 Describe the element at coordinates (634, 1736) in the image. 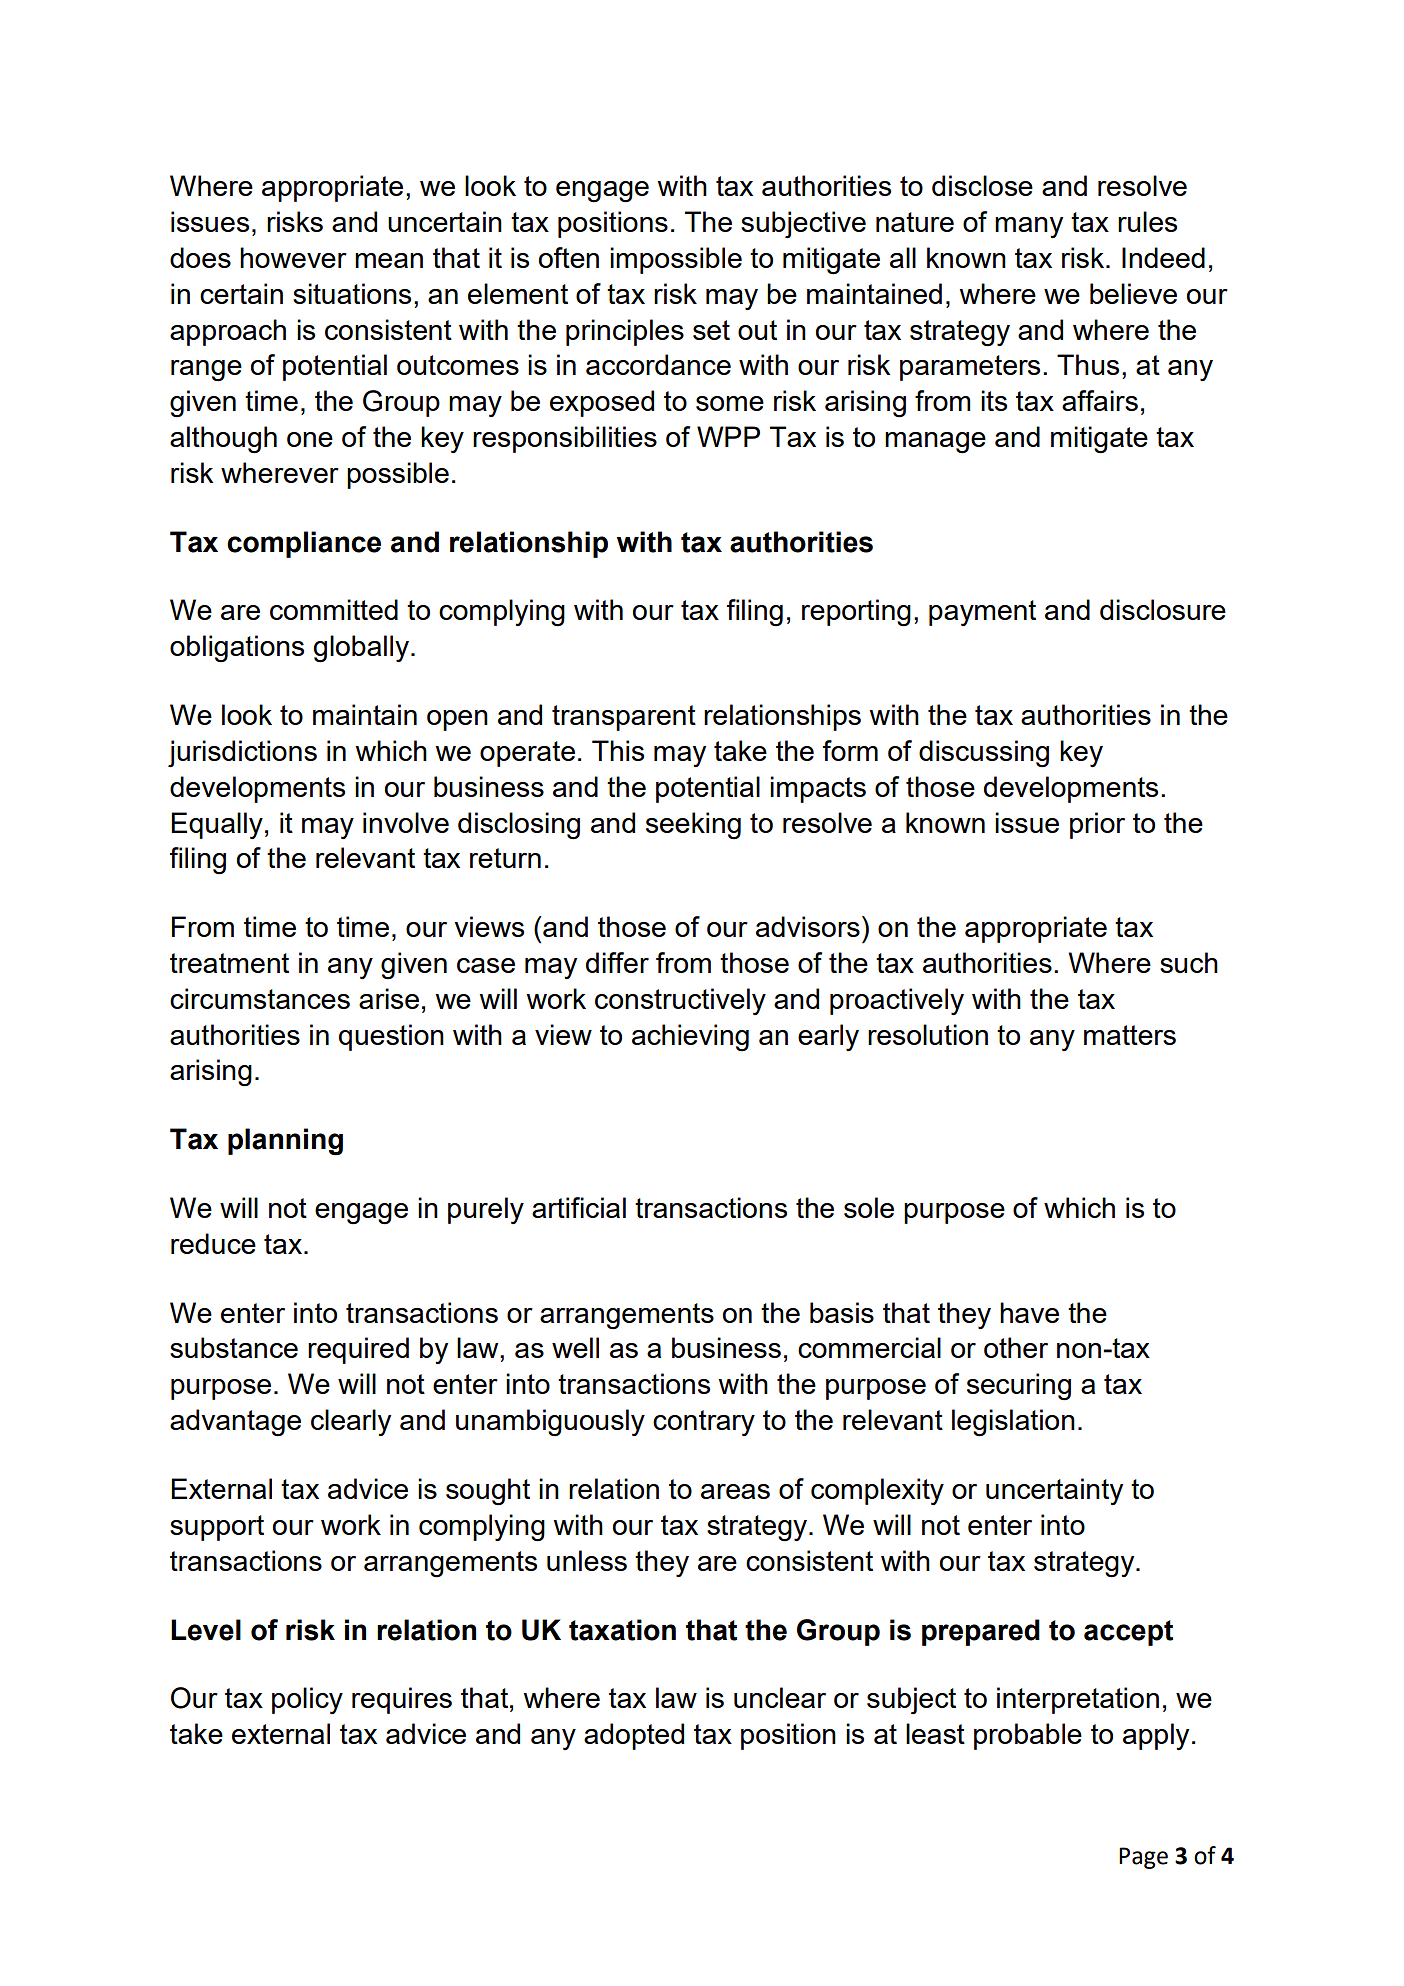

I see `adopted` at that location.
